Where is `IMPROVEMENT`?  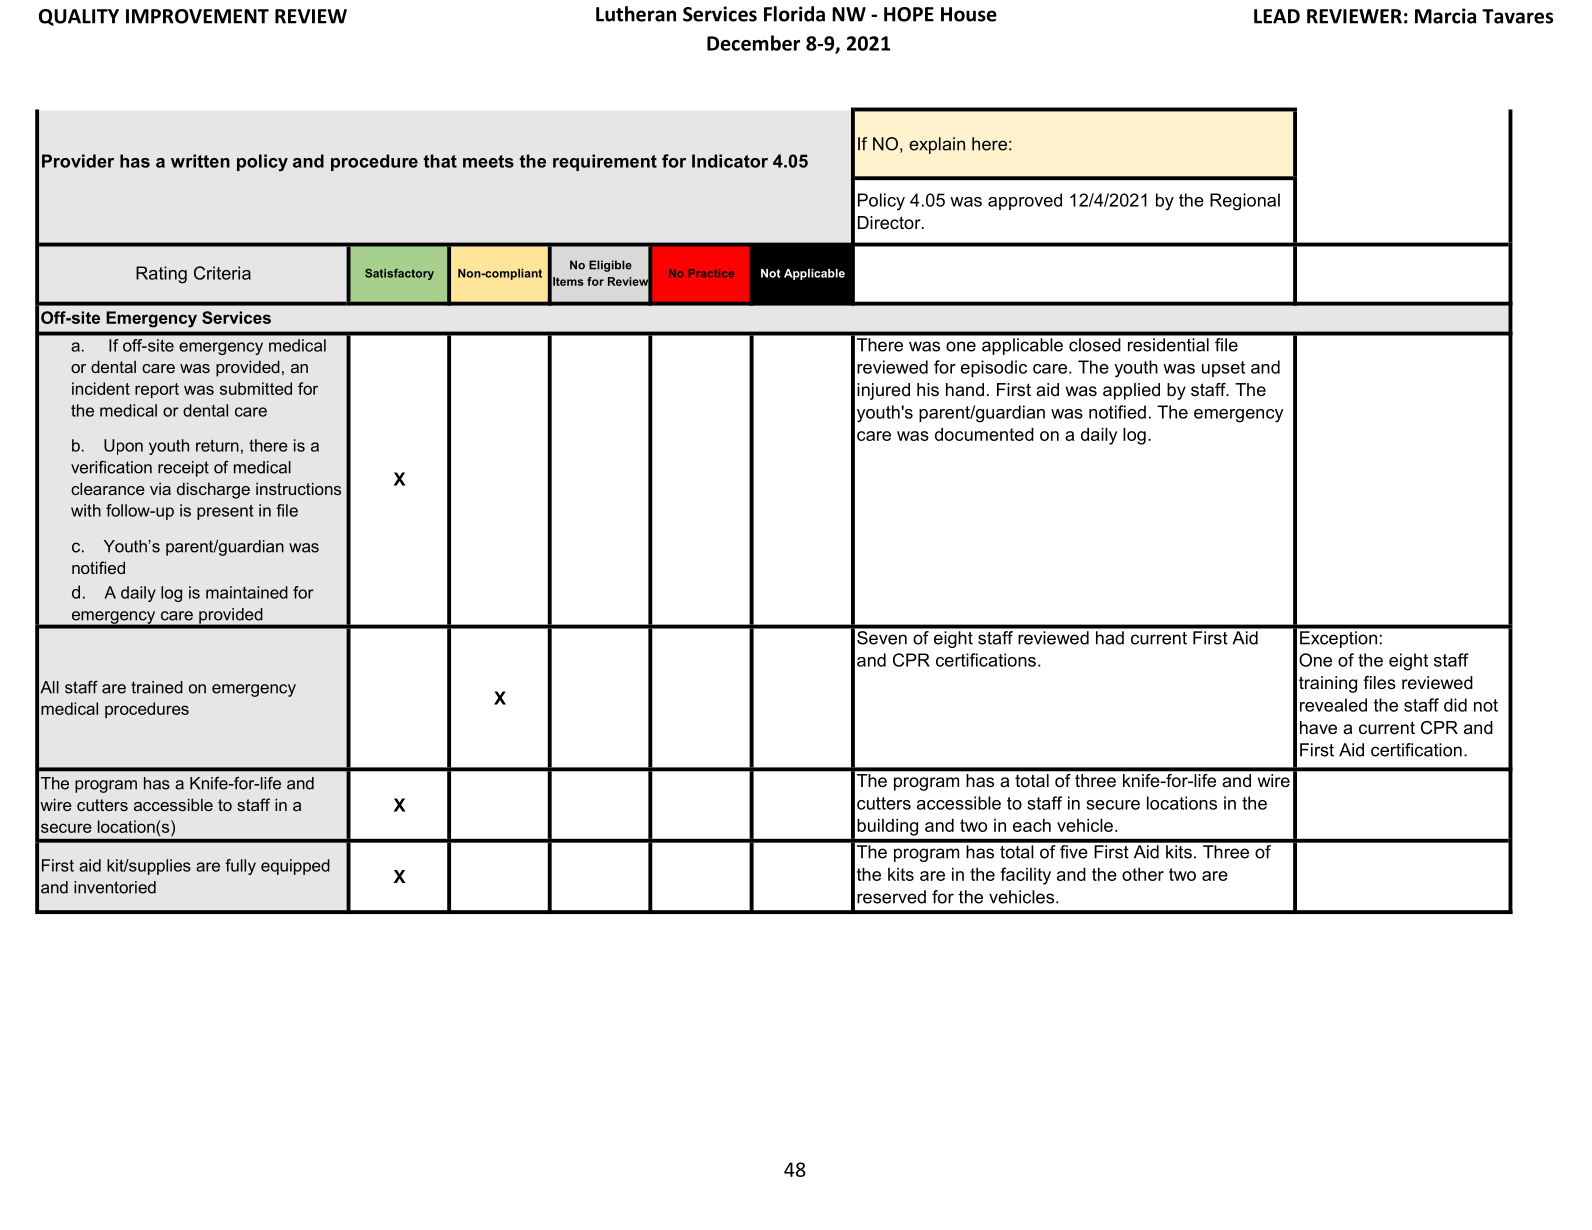
IMPROVEMENT is located at coordinates (197, 16).
